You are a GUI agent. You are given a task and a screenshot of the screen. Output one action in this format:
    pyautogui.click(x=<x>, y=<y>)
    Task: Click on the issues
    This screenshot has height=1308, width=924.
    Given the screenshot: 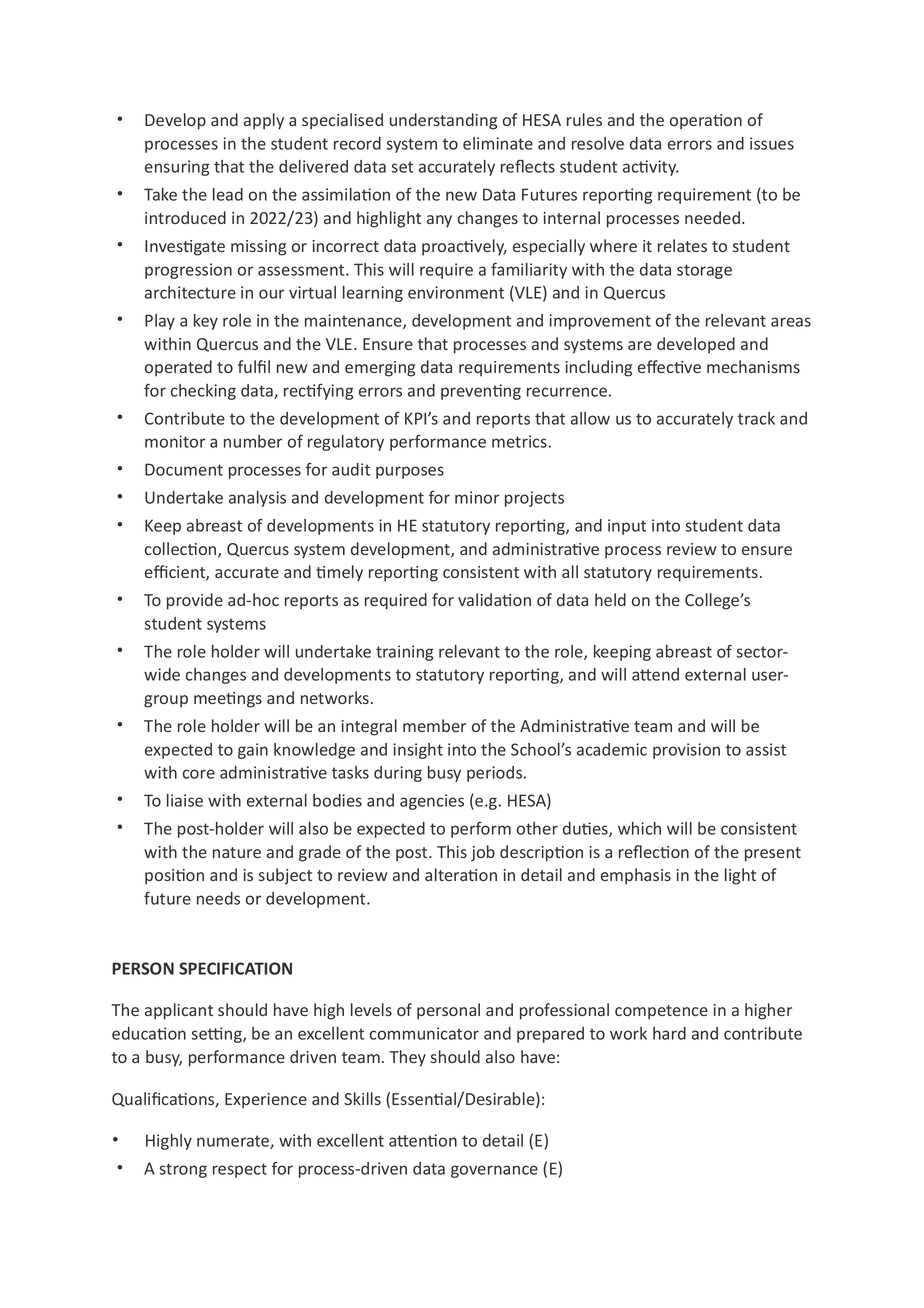 What is the action you would take?
    pyautogui.click(x=772, y=143)
